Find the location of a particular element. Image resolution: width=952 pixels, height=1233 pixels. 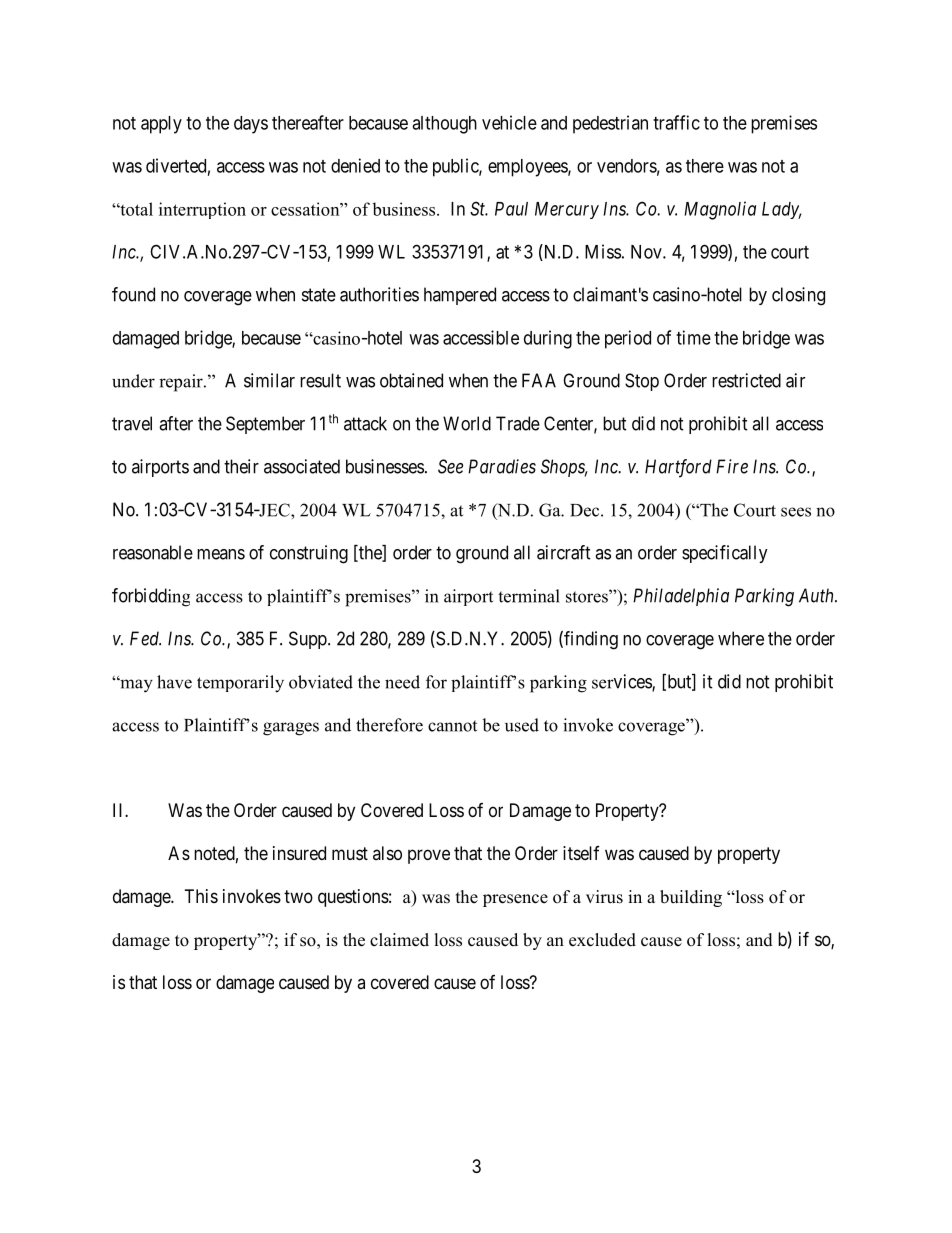

traffic is located at coordinates (676, 122).
